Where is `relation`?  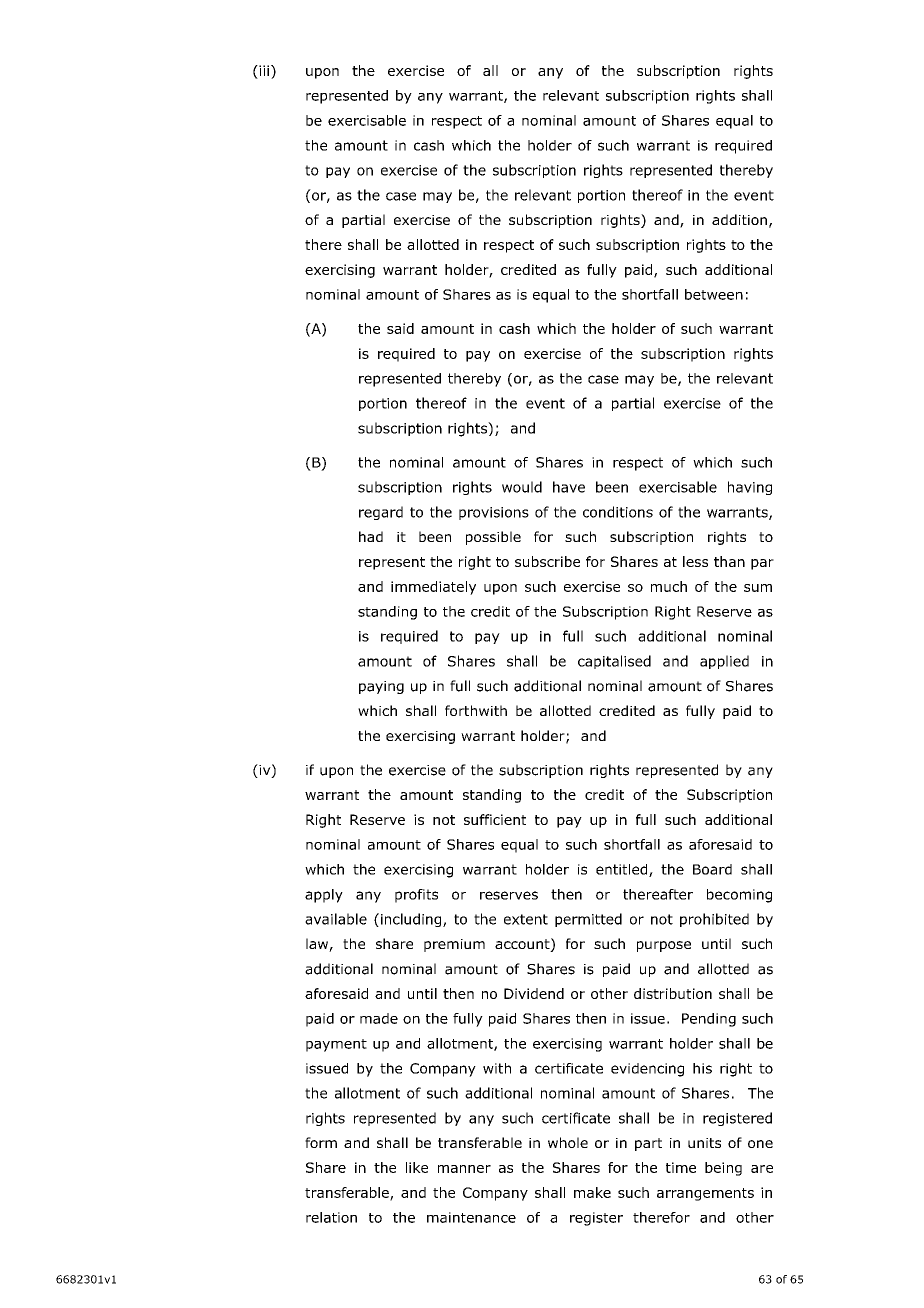 relation is located at coordinates (331, 1217).
